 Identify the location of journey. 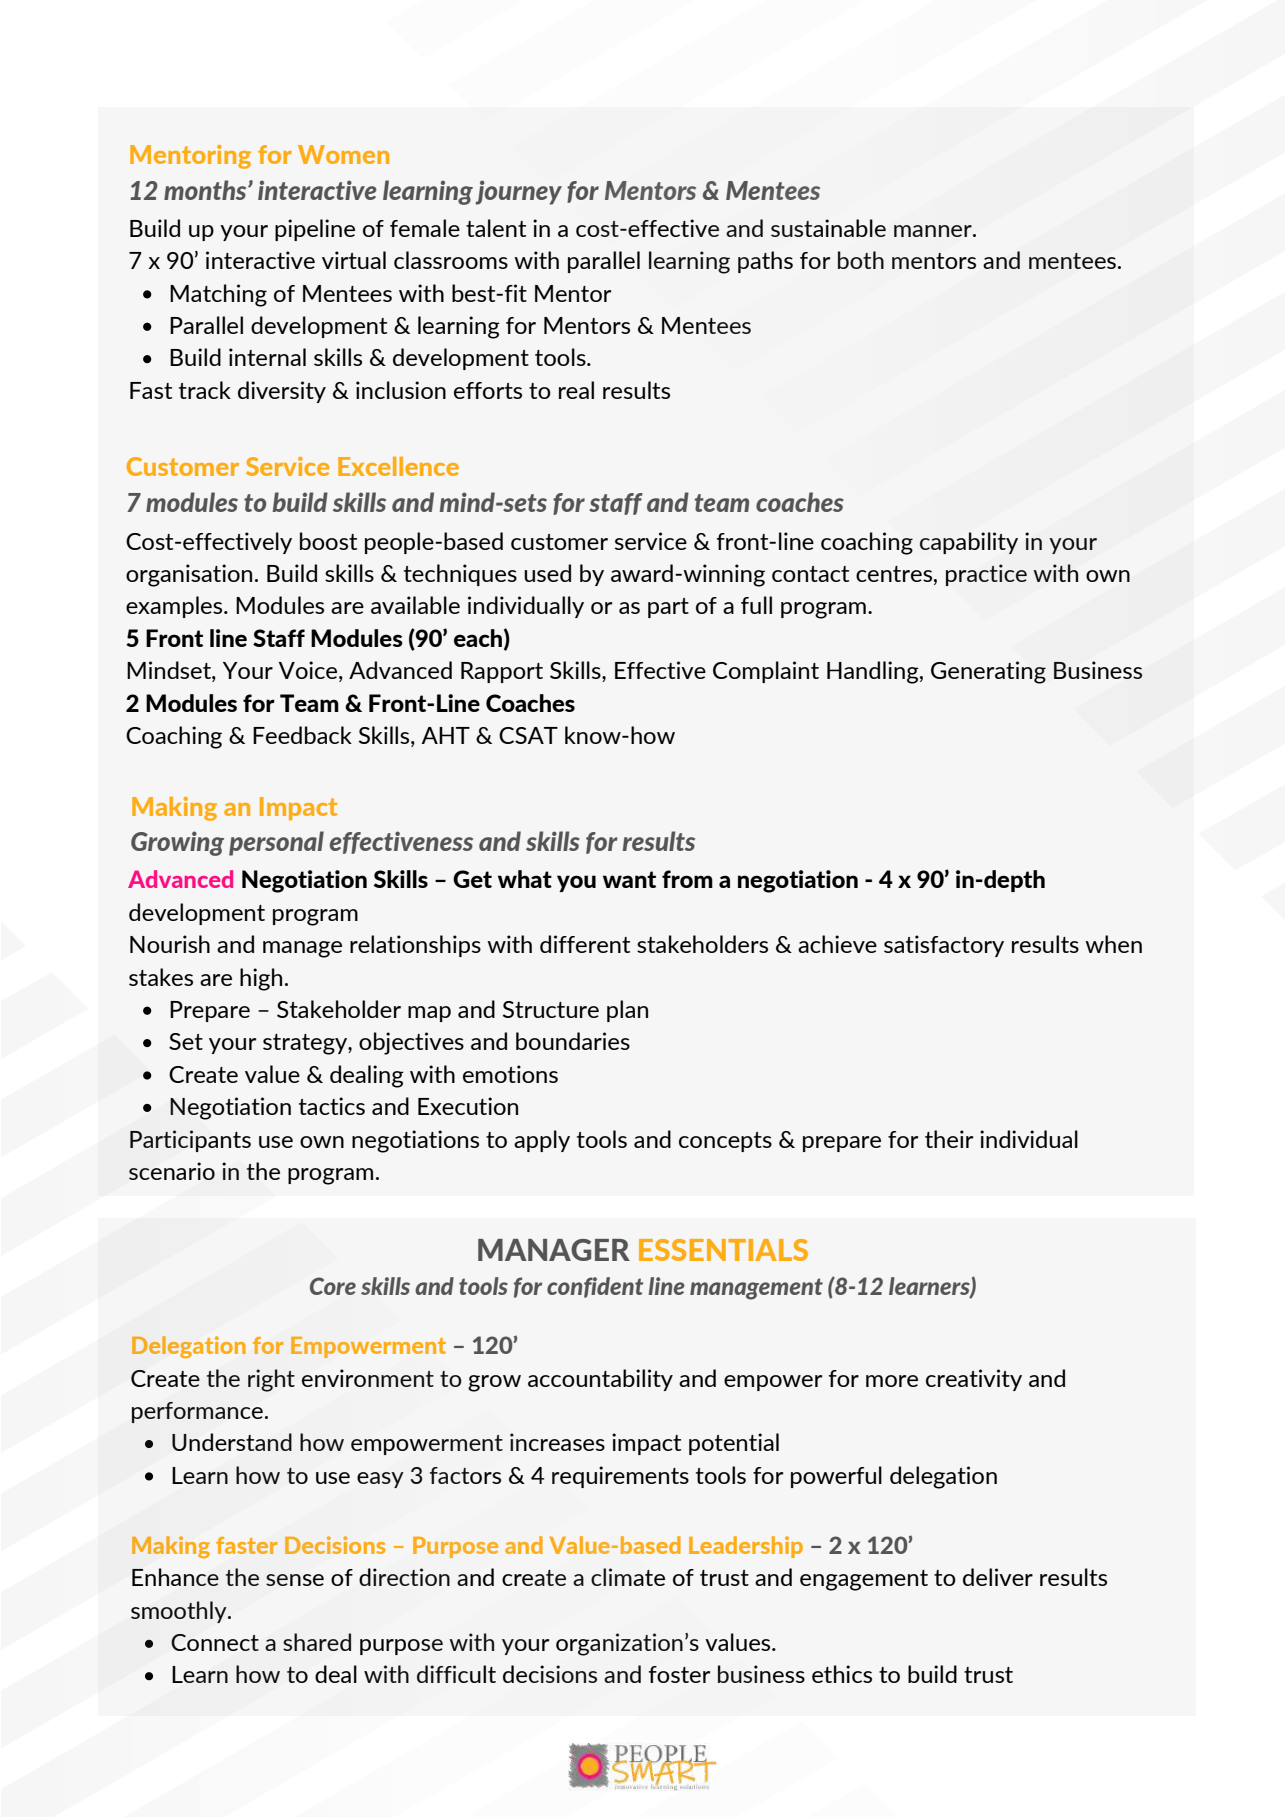
(518, 192).
